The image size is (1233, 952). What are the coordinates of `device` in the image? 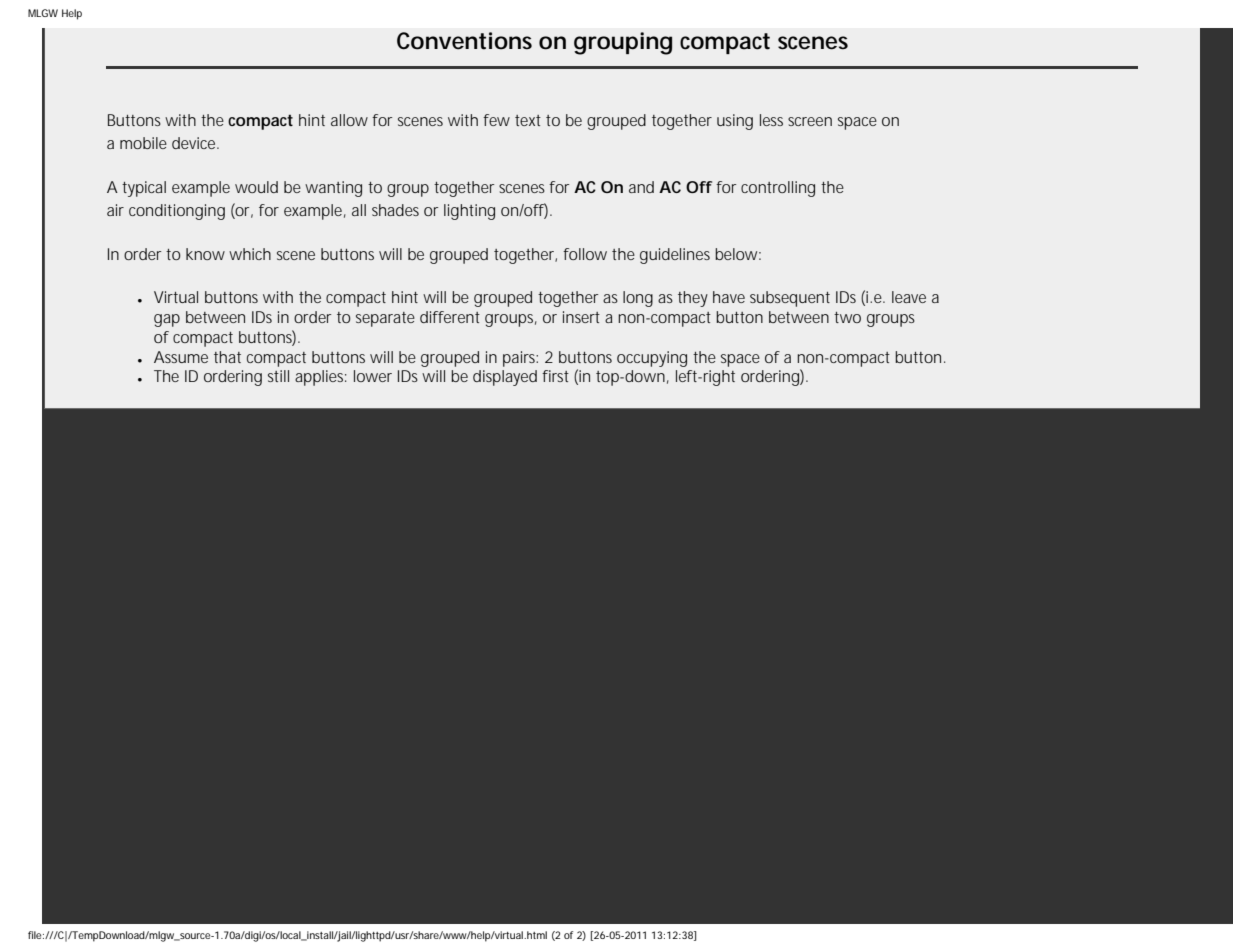 It's located at (195, 143).
